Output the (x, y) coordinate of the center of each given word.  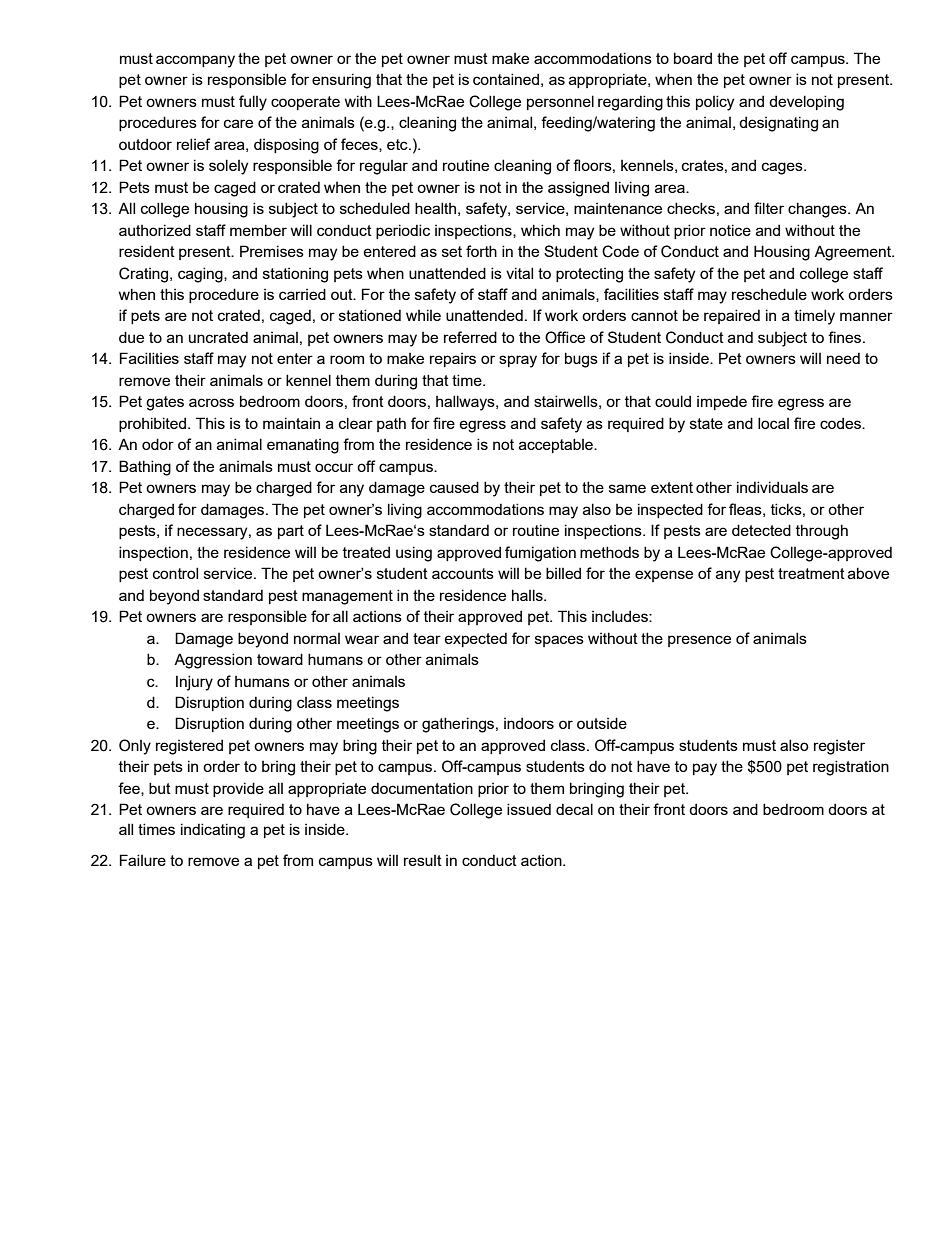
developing (806, 103)
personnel (560, 102)
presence (699, 641)
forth (481, 251)
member (258, 230)
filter (769, 208)
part (291, 532)
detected (761, 530)
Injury (194, 683)
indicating (213, 831)
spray (518, 361)
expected (476, 639)
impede (722, 402)
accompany (195, 61)
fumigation (540, 554)
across (211, 402)
